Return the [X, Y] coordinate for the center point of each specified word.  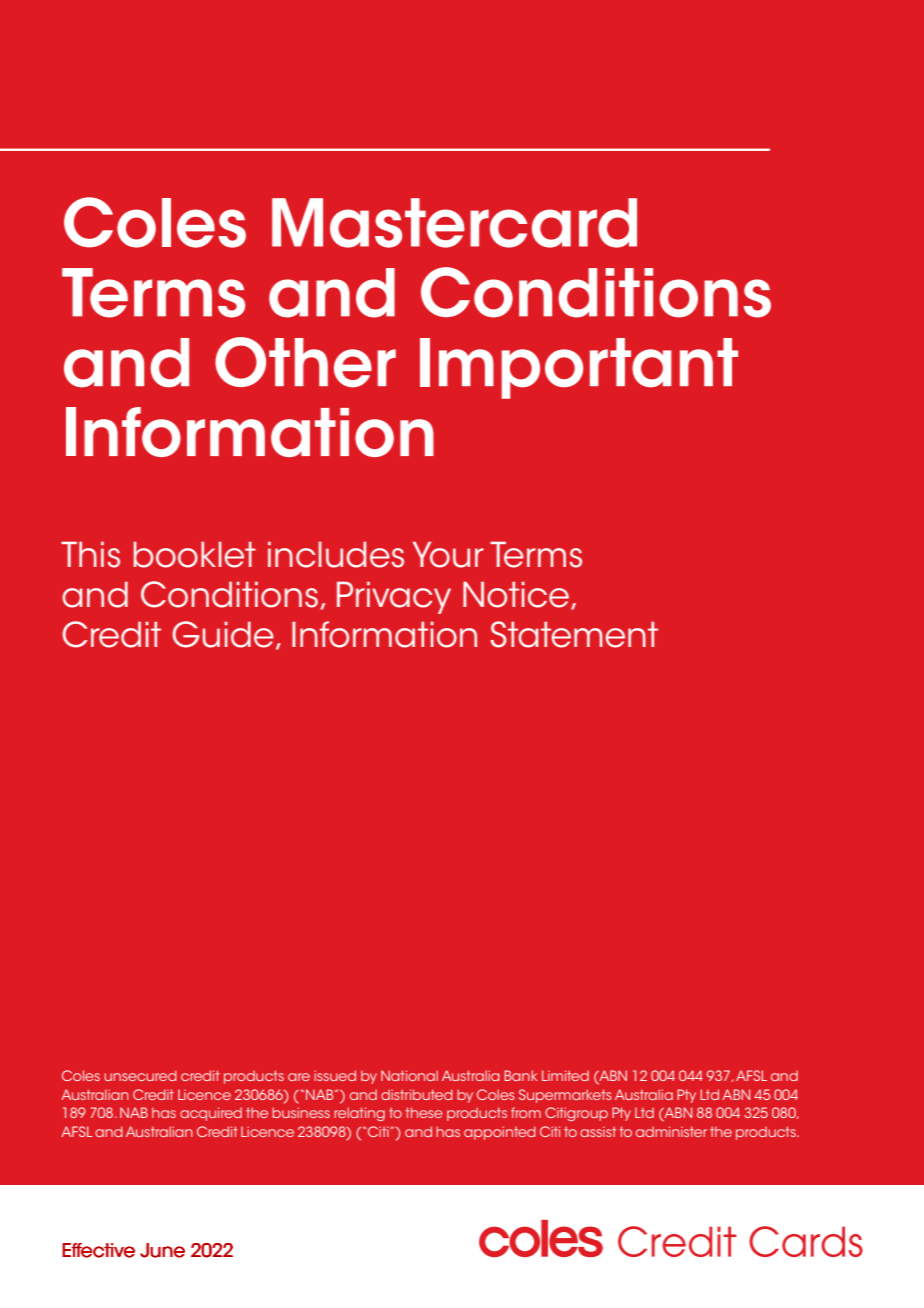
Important [579, 368]
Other [305, 362]
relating [359, 1114]
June [162, 1250]
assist [598, 1131]
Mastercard [454, 223]
